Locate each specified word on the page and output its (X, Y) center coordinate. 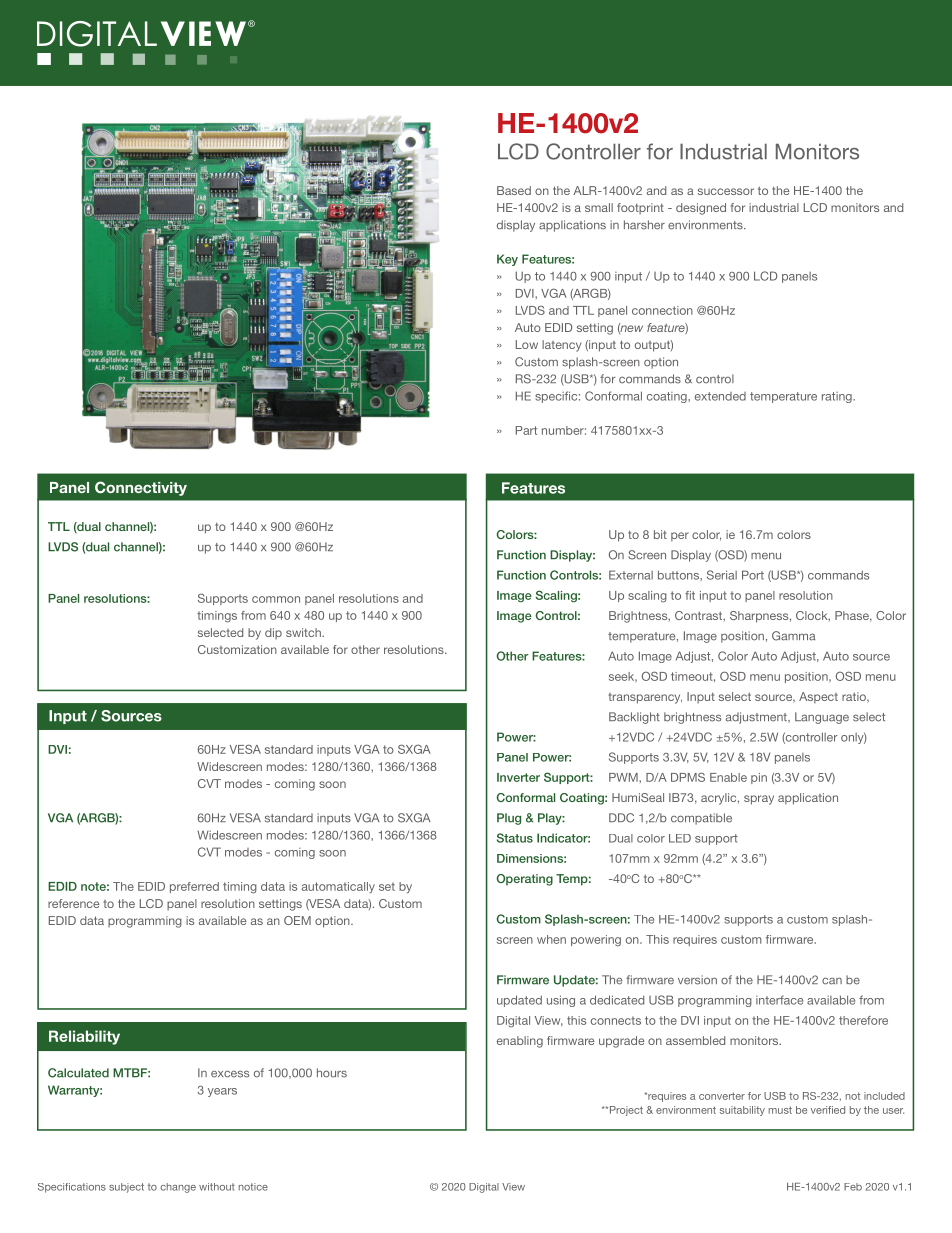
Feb (853, 1187)
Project (625, 1111)
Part (526, 430)
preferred (194, 887)
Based (514, 190)
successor (726, 191)
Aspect (818, 697)
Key (507, 260)
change (178, 1188)
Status (515, 838)
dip (273, 633)
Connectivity (141, 488)
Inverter (518, 777)
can (832, 981)
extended (720, 396)
